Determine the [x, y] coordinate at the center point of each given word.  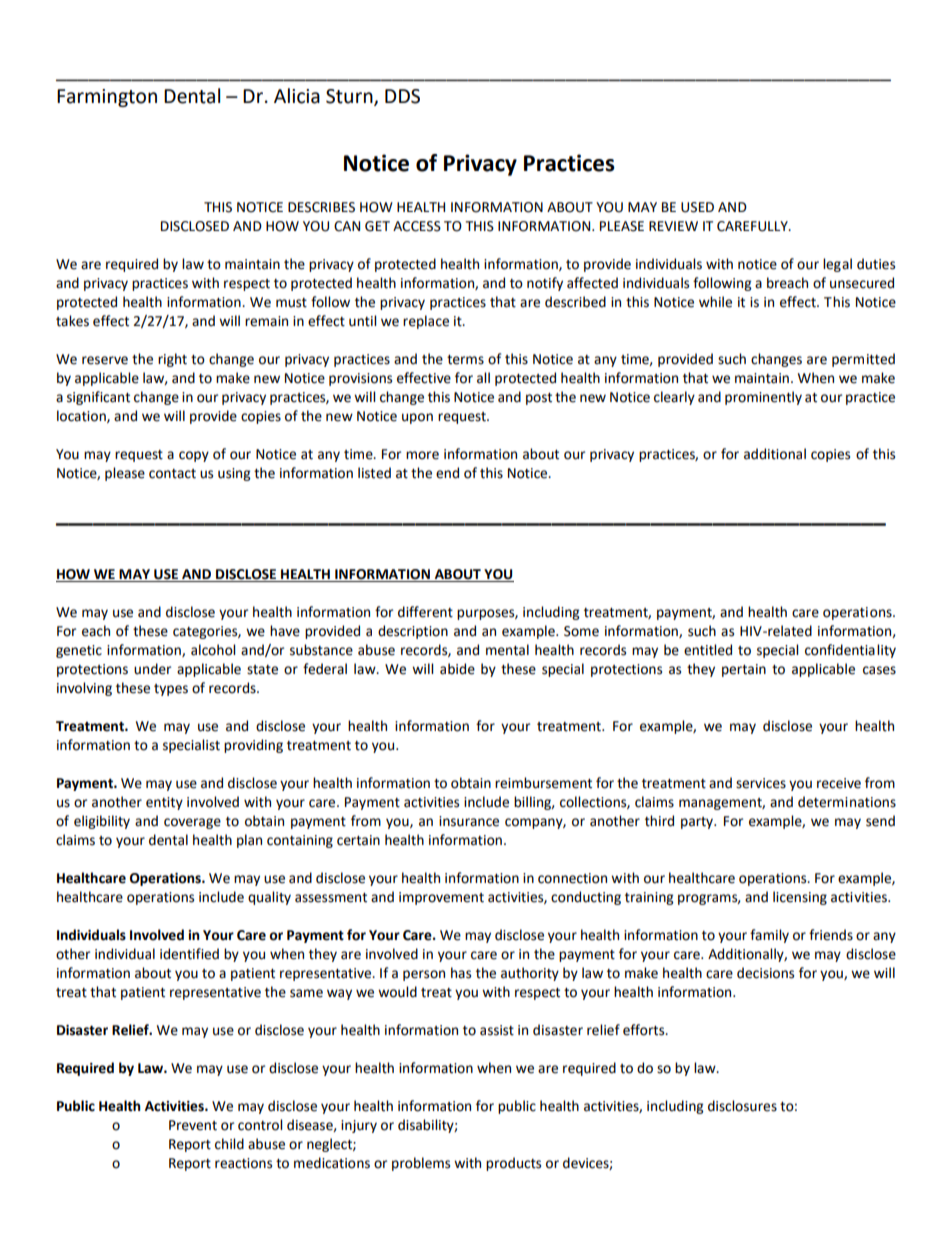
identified [189, 954]
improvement [441, 898]
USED [697, 207]
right [172, 360]
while [715, 302]
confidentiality [850, 651]
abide [457, 669]
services [761, 783]
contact [172, 474]
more [422, 455]
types [171, 690]
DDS [402, 96]
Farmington [107, 98]
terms [465, 360]
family [769, 936]
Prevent [193, 1125]
